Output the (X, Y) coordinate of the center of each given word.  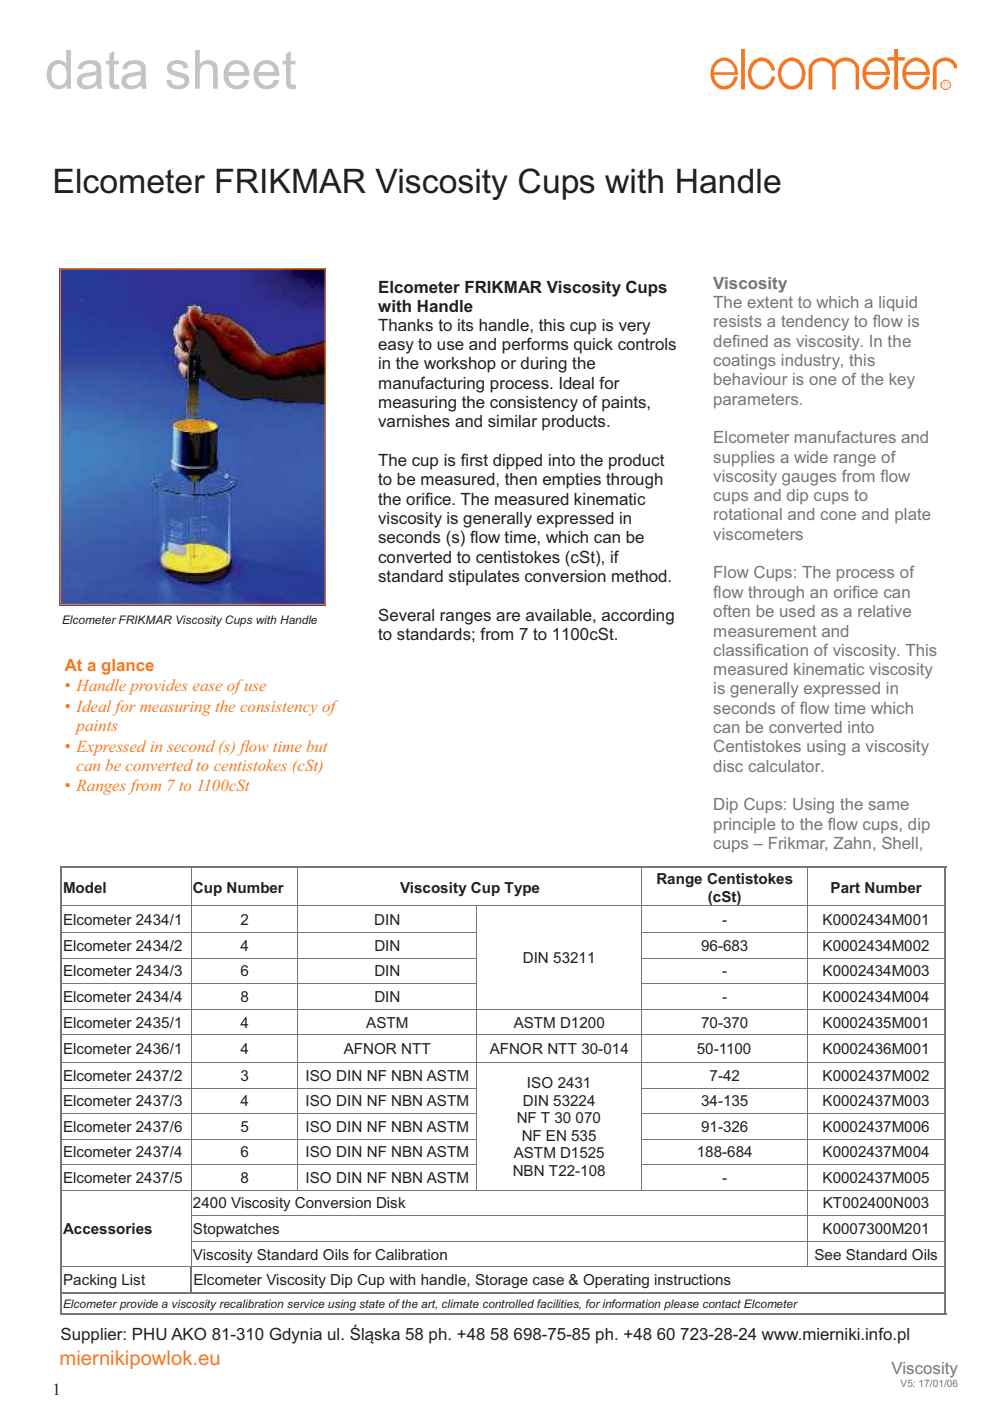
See (828, 1254)
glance (128, 667)
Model (85, 887)
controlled (508, 1303)
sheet (231, 69)
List (133, 1279)
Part (845, 887)
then (521, 479)
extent (770, 302)
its (465, 325)
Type (522, 889)
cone (838, 515)
